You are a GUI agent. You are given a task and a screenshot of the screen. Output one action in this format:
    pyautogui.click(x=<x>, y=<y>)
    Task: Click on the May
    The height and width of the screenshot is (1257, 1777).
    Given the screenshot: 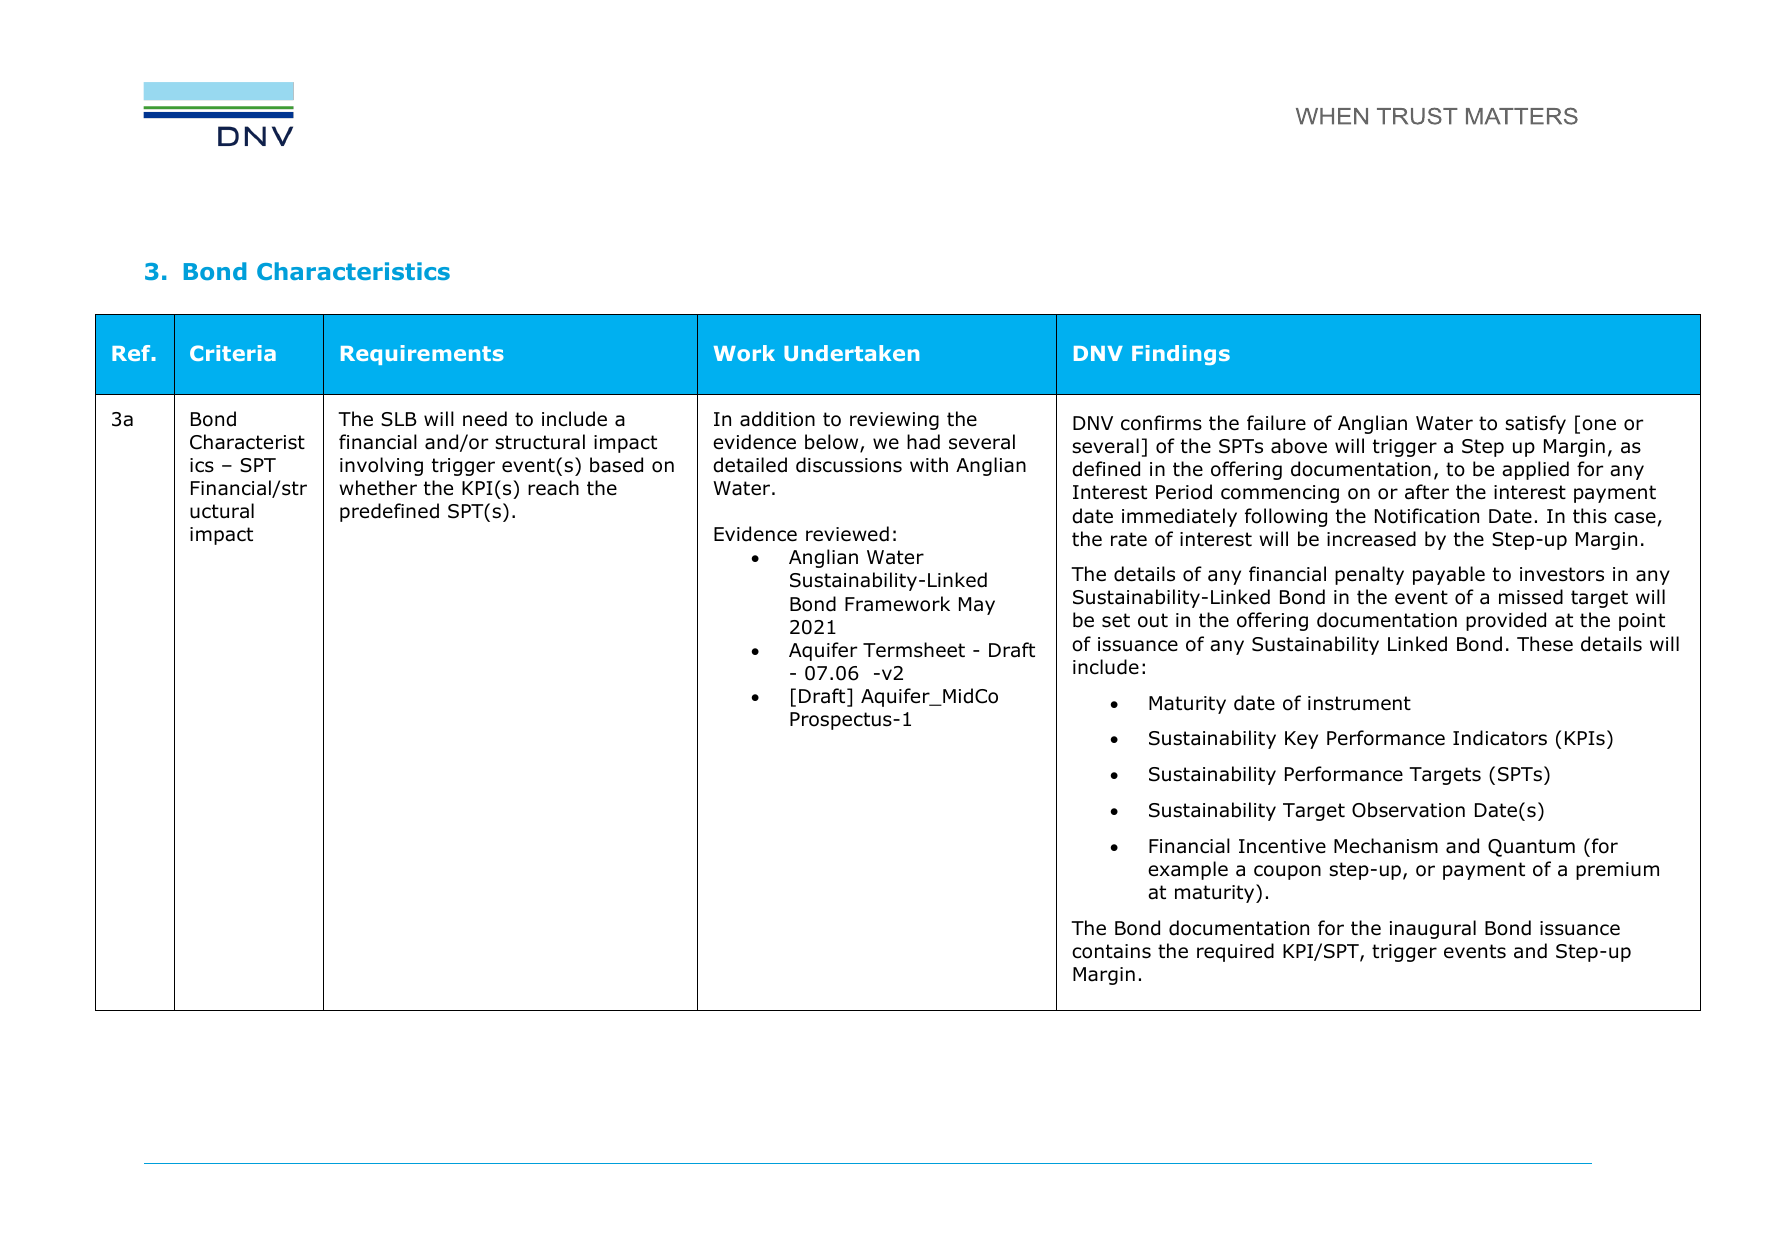 What is the action you would take?
    pyautogui.click(x=977, y=606)
